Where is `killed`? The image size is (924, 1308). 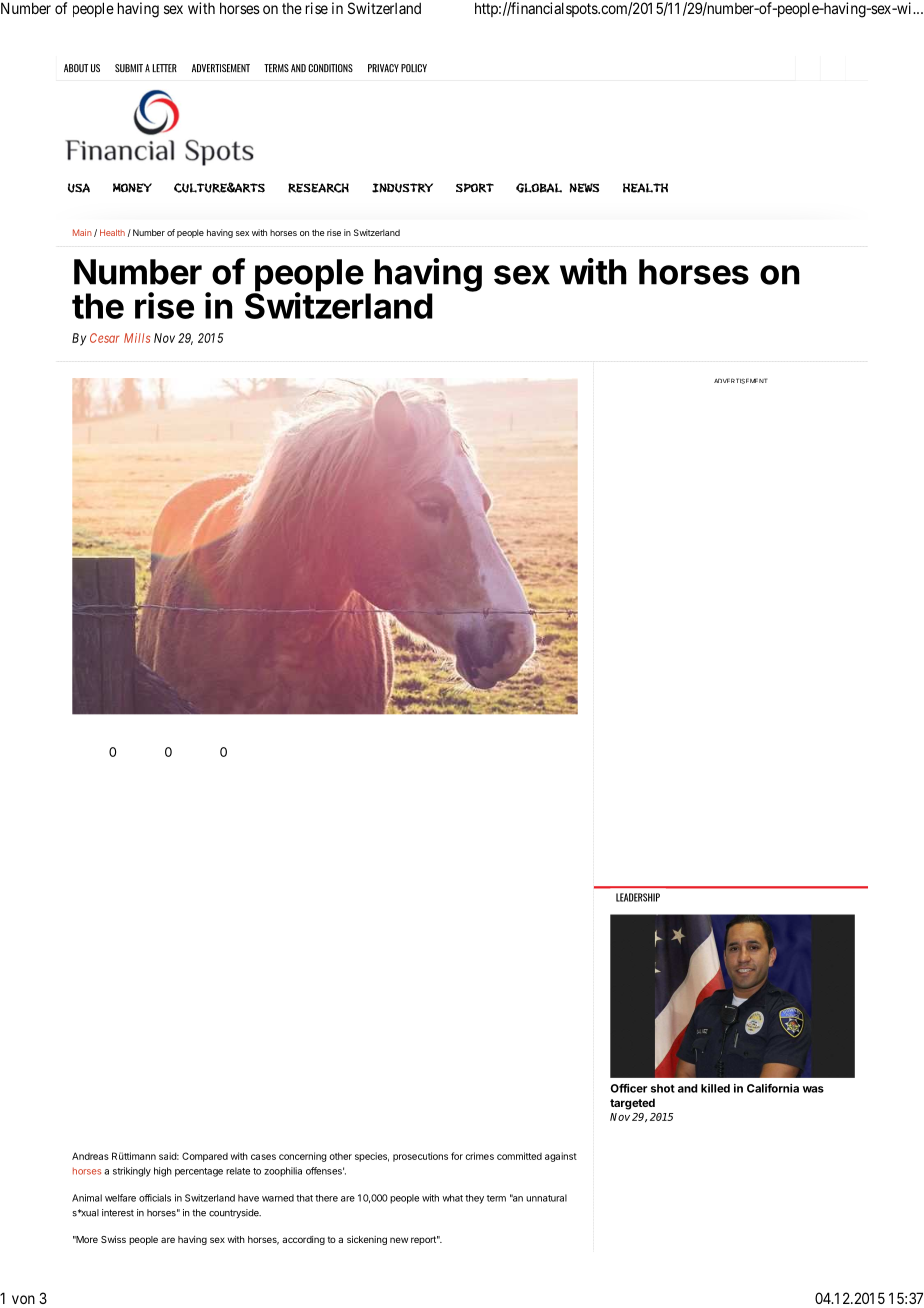 killed is located at coordinates (715, 1088).
